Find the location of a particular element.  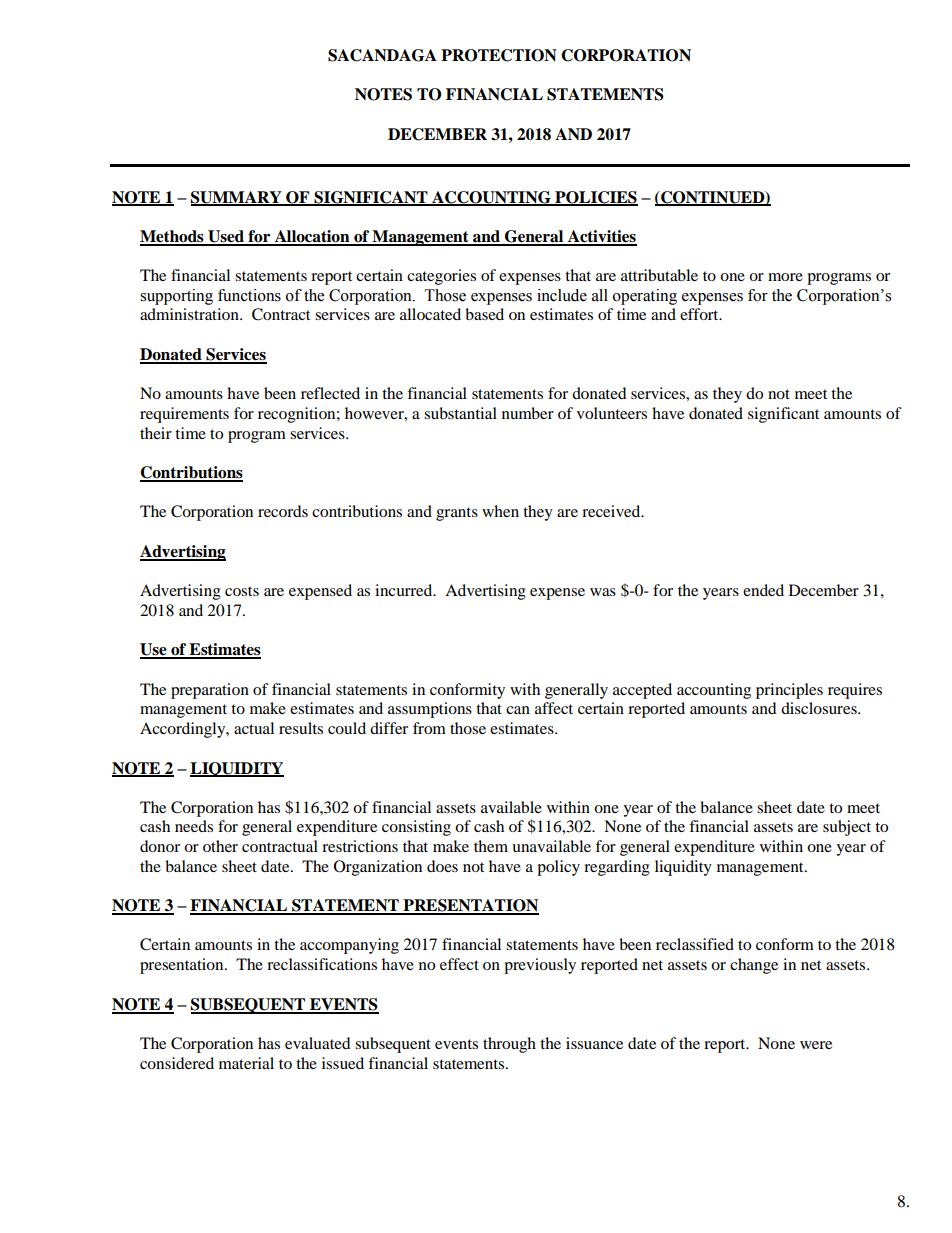

POLICIES is located at coordinates (595, 198).
